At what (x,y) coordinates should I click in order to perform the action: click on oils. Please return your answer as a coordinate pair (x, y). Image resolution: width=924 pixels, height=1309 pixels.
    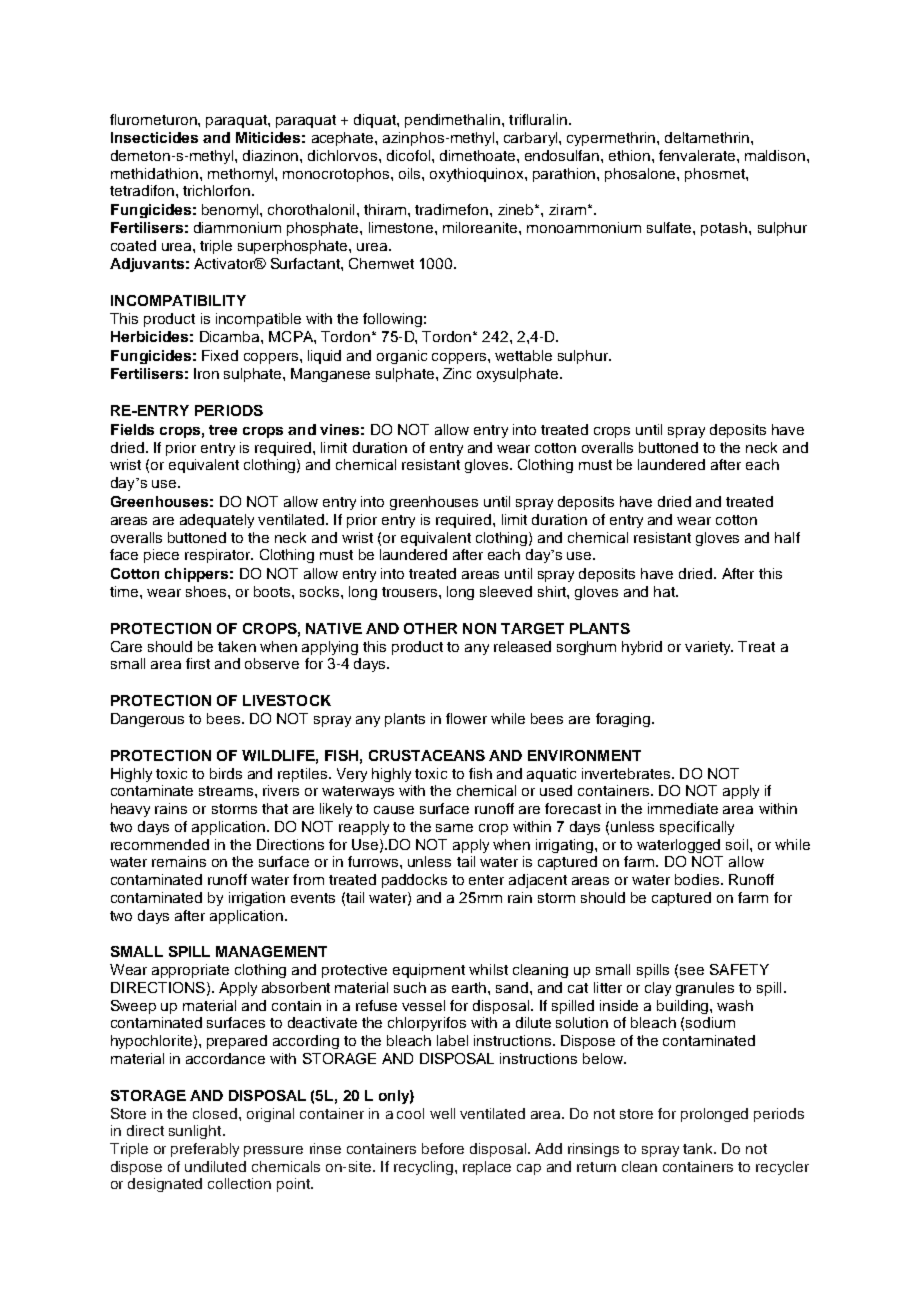
    Looking at the image, I should click on (411, 173).
